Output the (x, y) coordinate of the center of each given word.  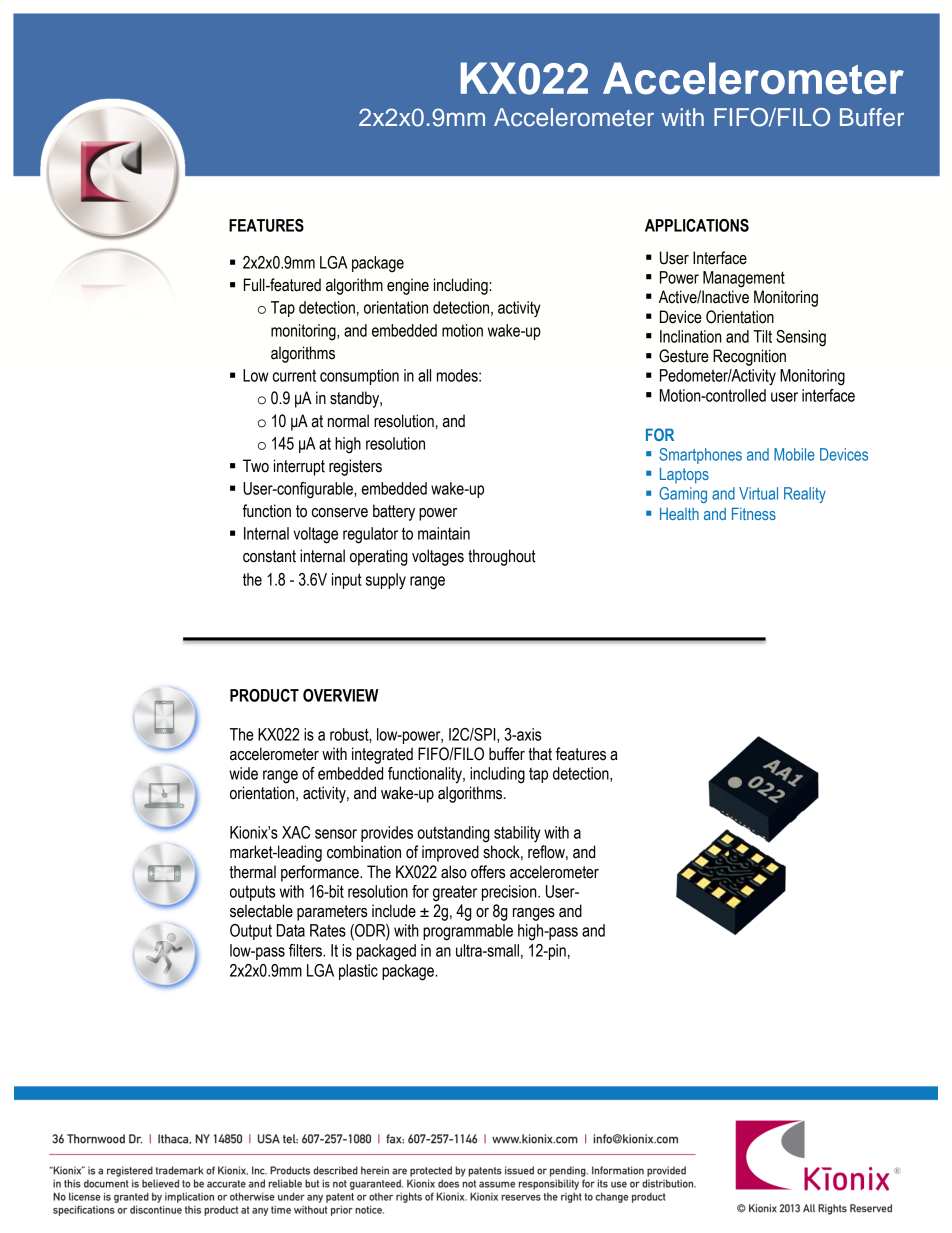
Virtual (758, 493)
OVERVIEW (340, 695)
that (540, 754)
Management (744, 279)
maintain (444, 533)
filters (306, 950)
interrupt (299, 467)
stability (517, 834)
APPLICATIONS (697, 225)
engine (408, 286)
